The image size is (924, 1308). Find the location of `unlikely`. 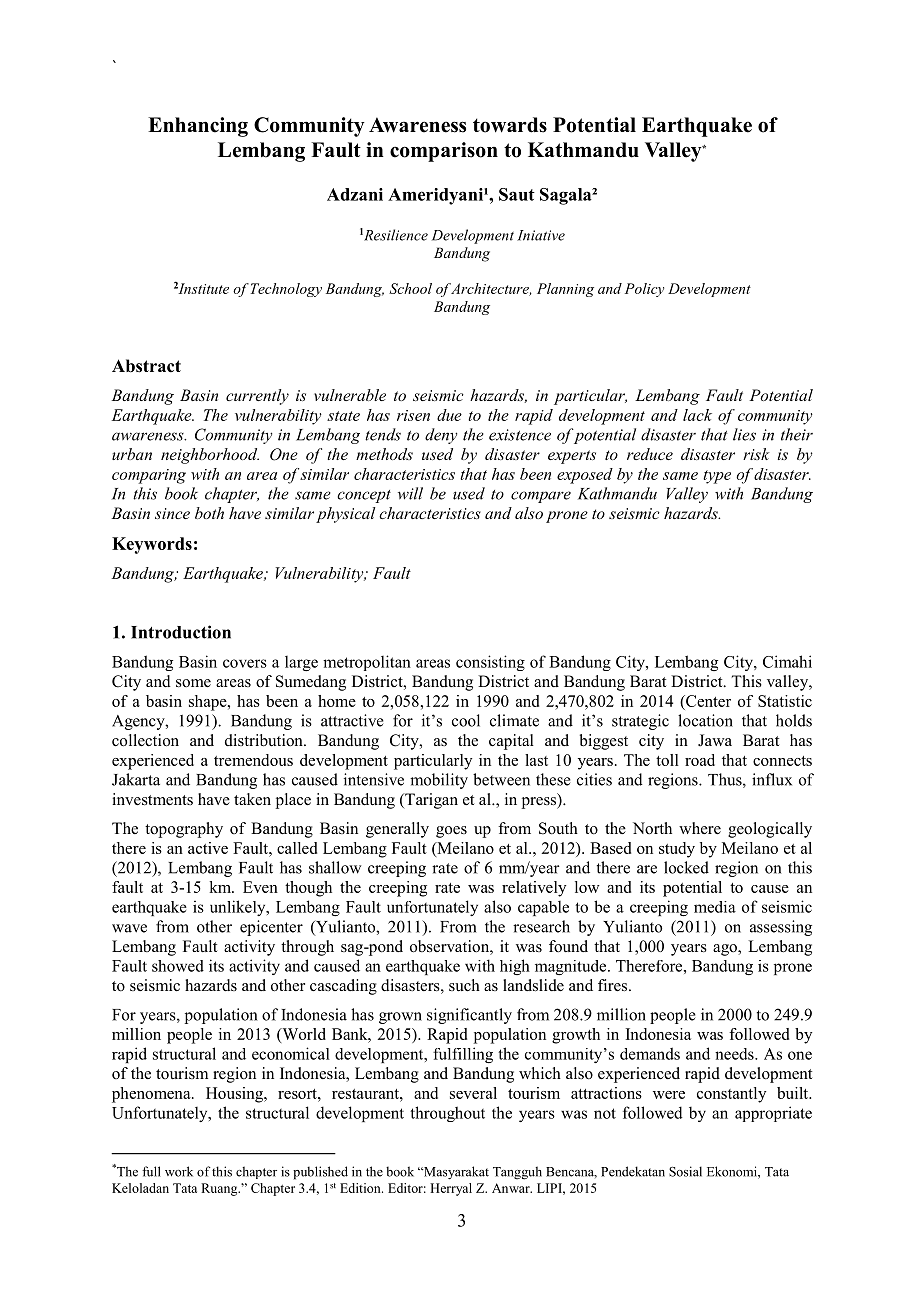

unlikely is located at coordinates (239, 908).
